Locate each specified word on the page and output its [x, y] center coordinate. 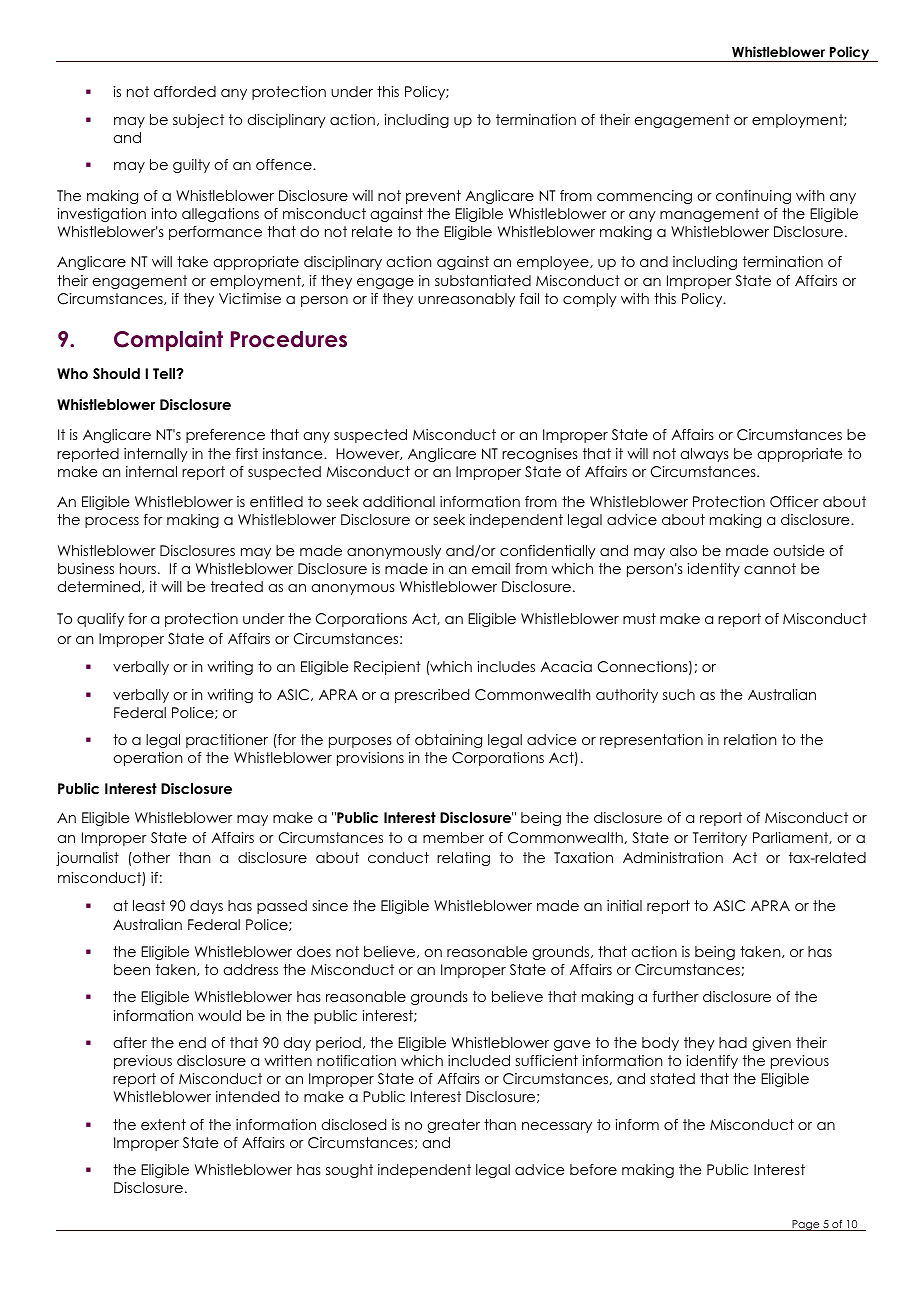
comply [590, 300]
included [479, 1060]
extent [163, 1124]
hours [139, 568]
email [491, 568]
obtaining [448, 741]
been [132, 969]
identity [713, 570]
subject [198, 121]
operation [147, 759]
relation [750, 739]
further [676, 996]
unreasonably [466, 300]
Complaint [168, 341]
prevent [433, 197]
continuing [753, 197]
